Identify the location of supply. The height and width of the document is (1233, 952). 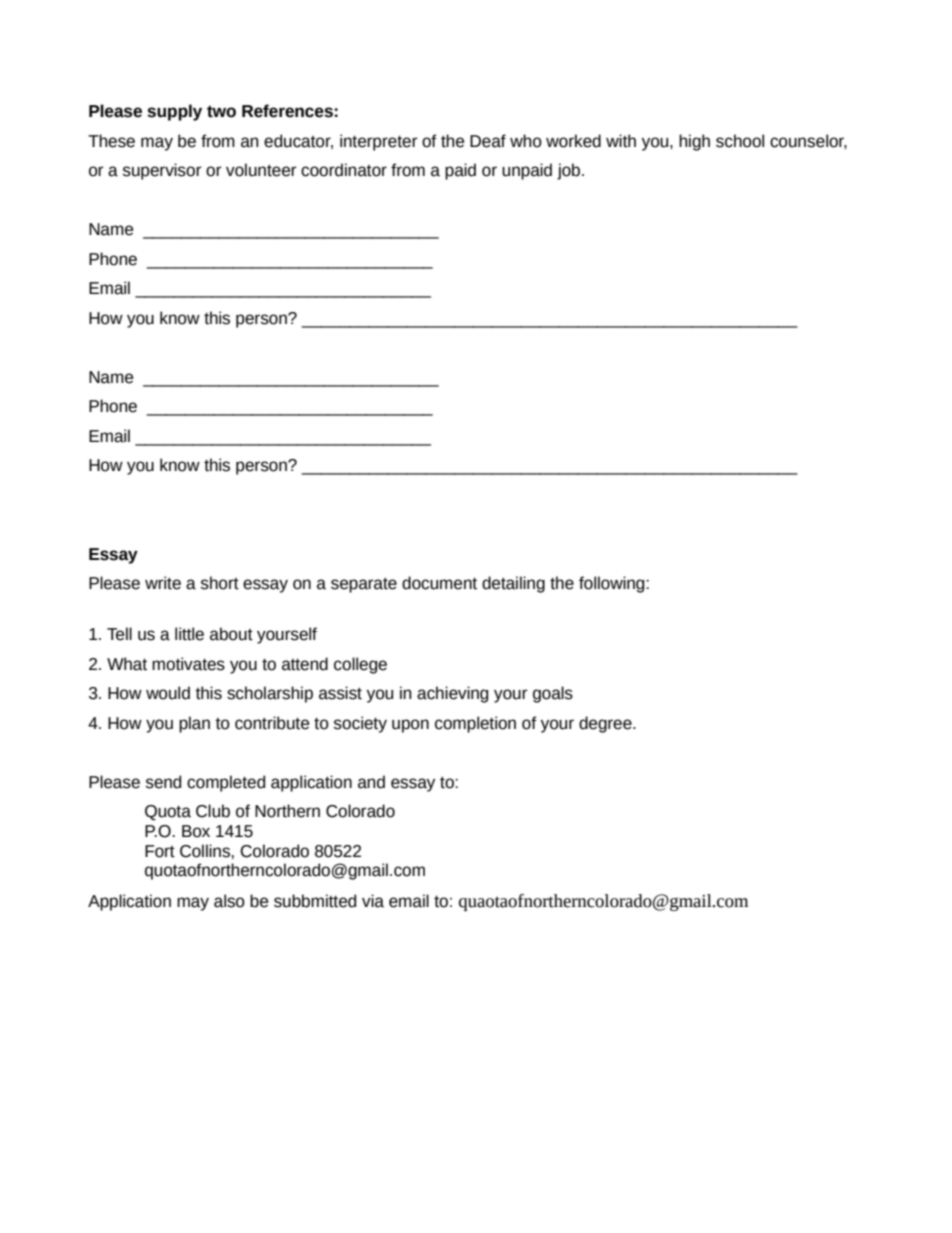
(174, 112).
